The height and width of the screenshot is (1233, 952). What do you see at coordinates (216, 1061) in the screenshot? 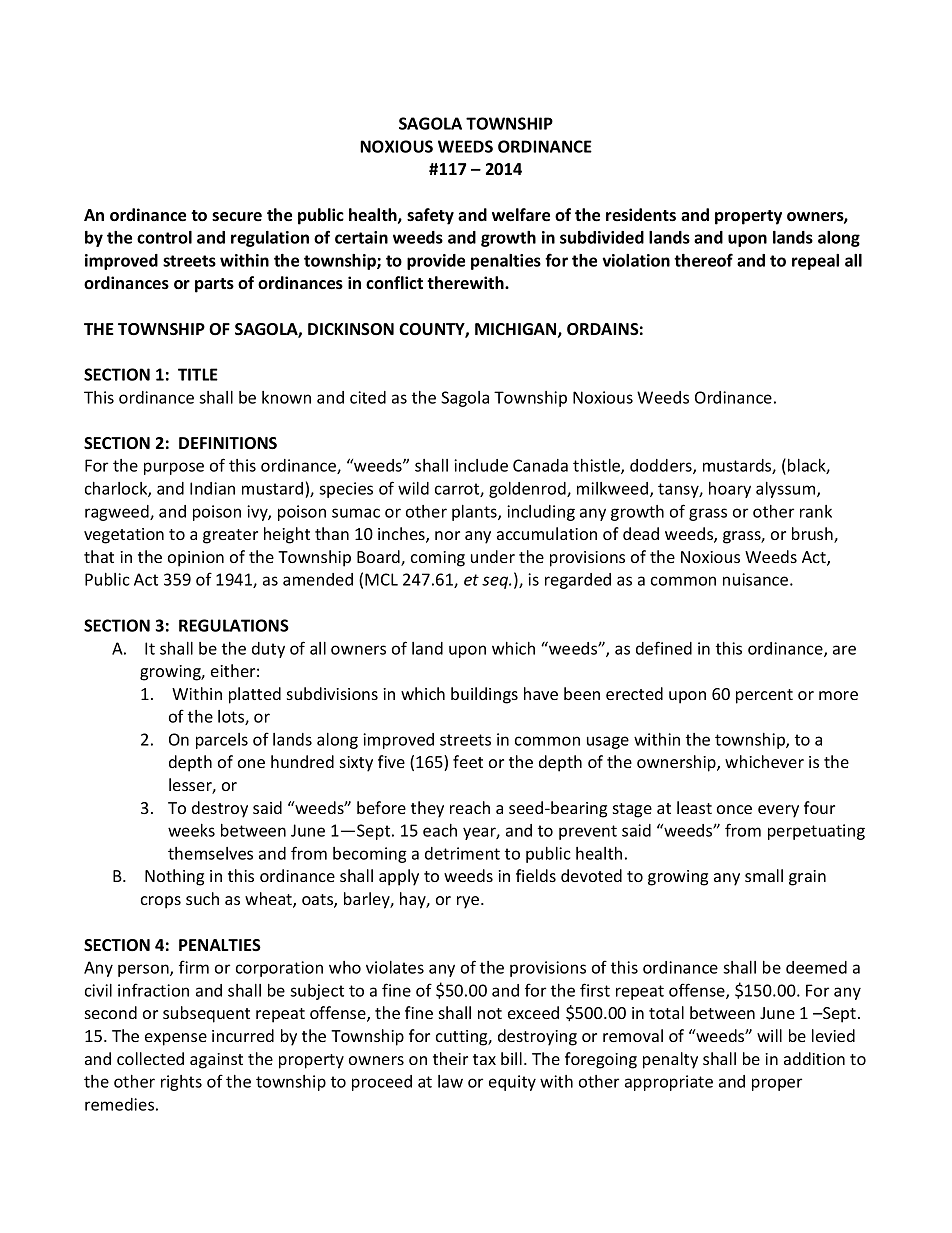
I see `against` at bounding box center [216, 1061].
